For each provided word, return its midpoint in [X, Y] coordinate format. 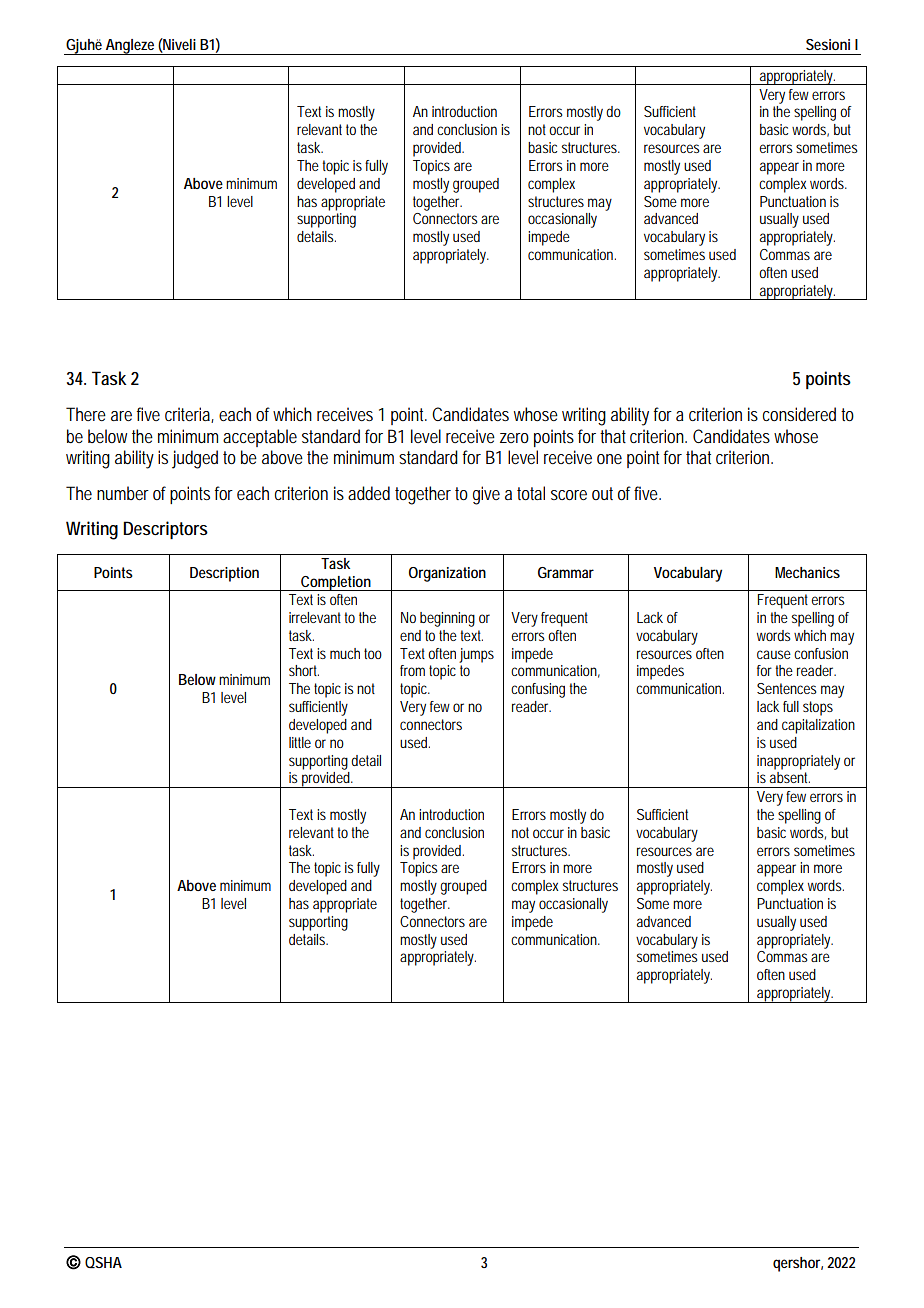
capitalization [818, 726]
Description [224, 574]
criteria [189, 415]
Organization [447, 574]
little [300, 742]
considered [802, 414]
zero [514, 438]
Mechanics [807, 572]
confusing [540, 690]
